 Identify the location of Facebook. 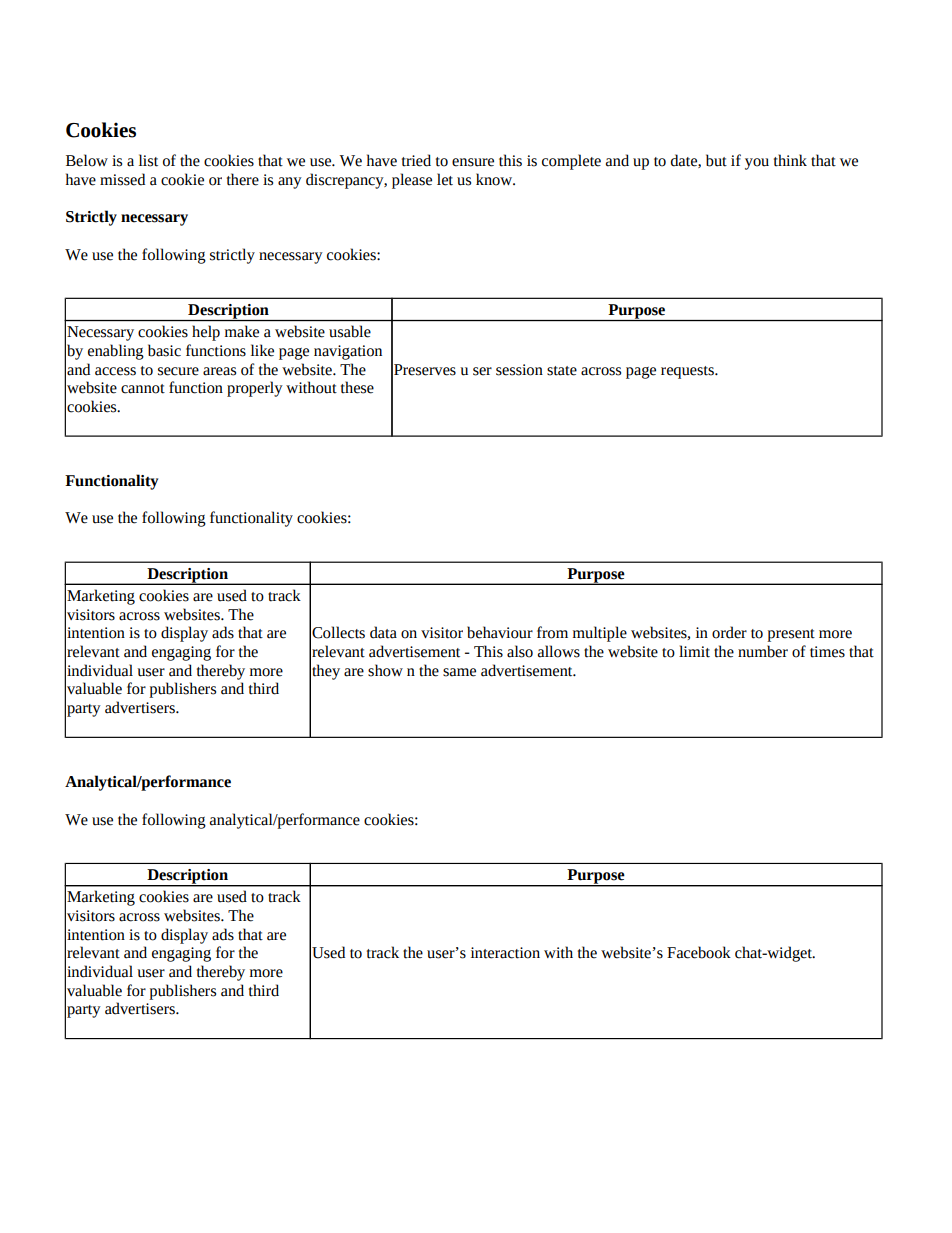
(699, 952).
